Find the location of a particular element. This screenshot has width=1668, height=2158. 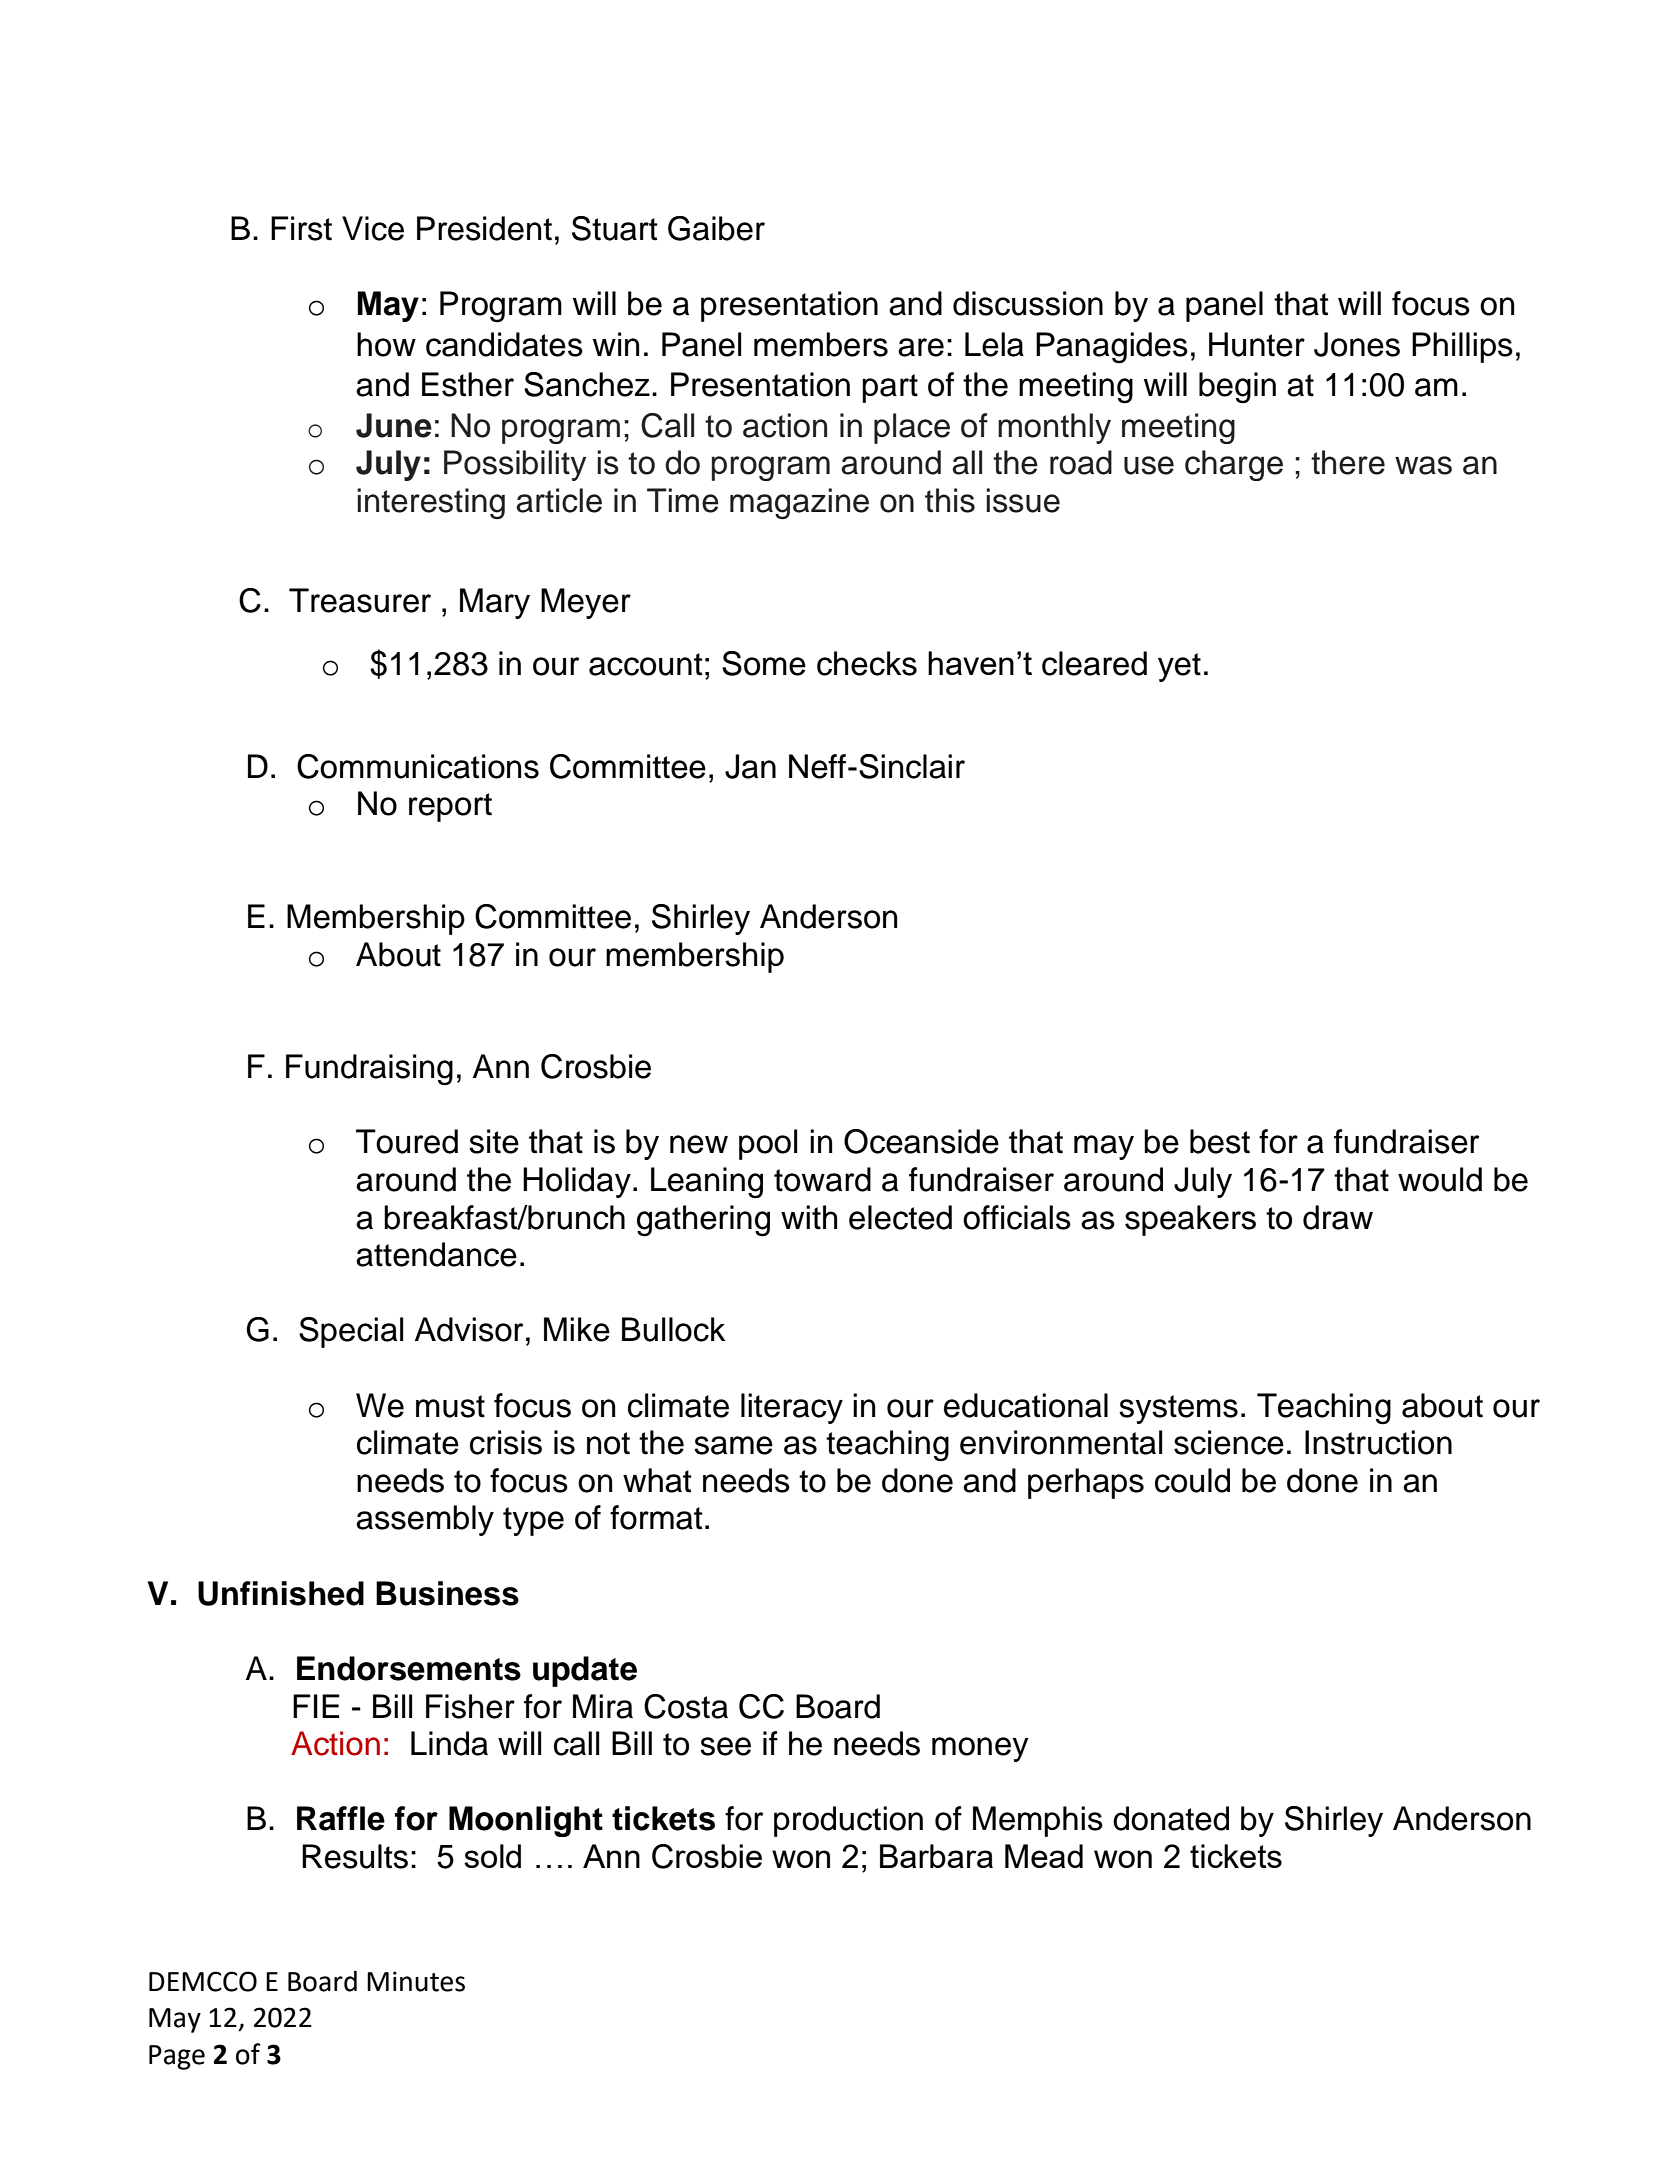

Jones is located at coordinates (1357, 344).
